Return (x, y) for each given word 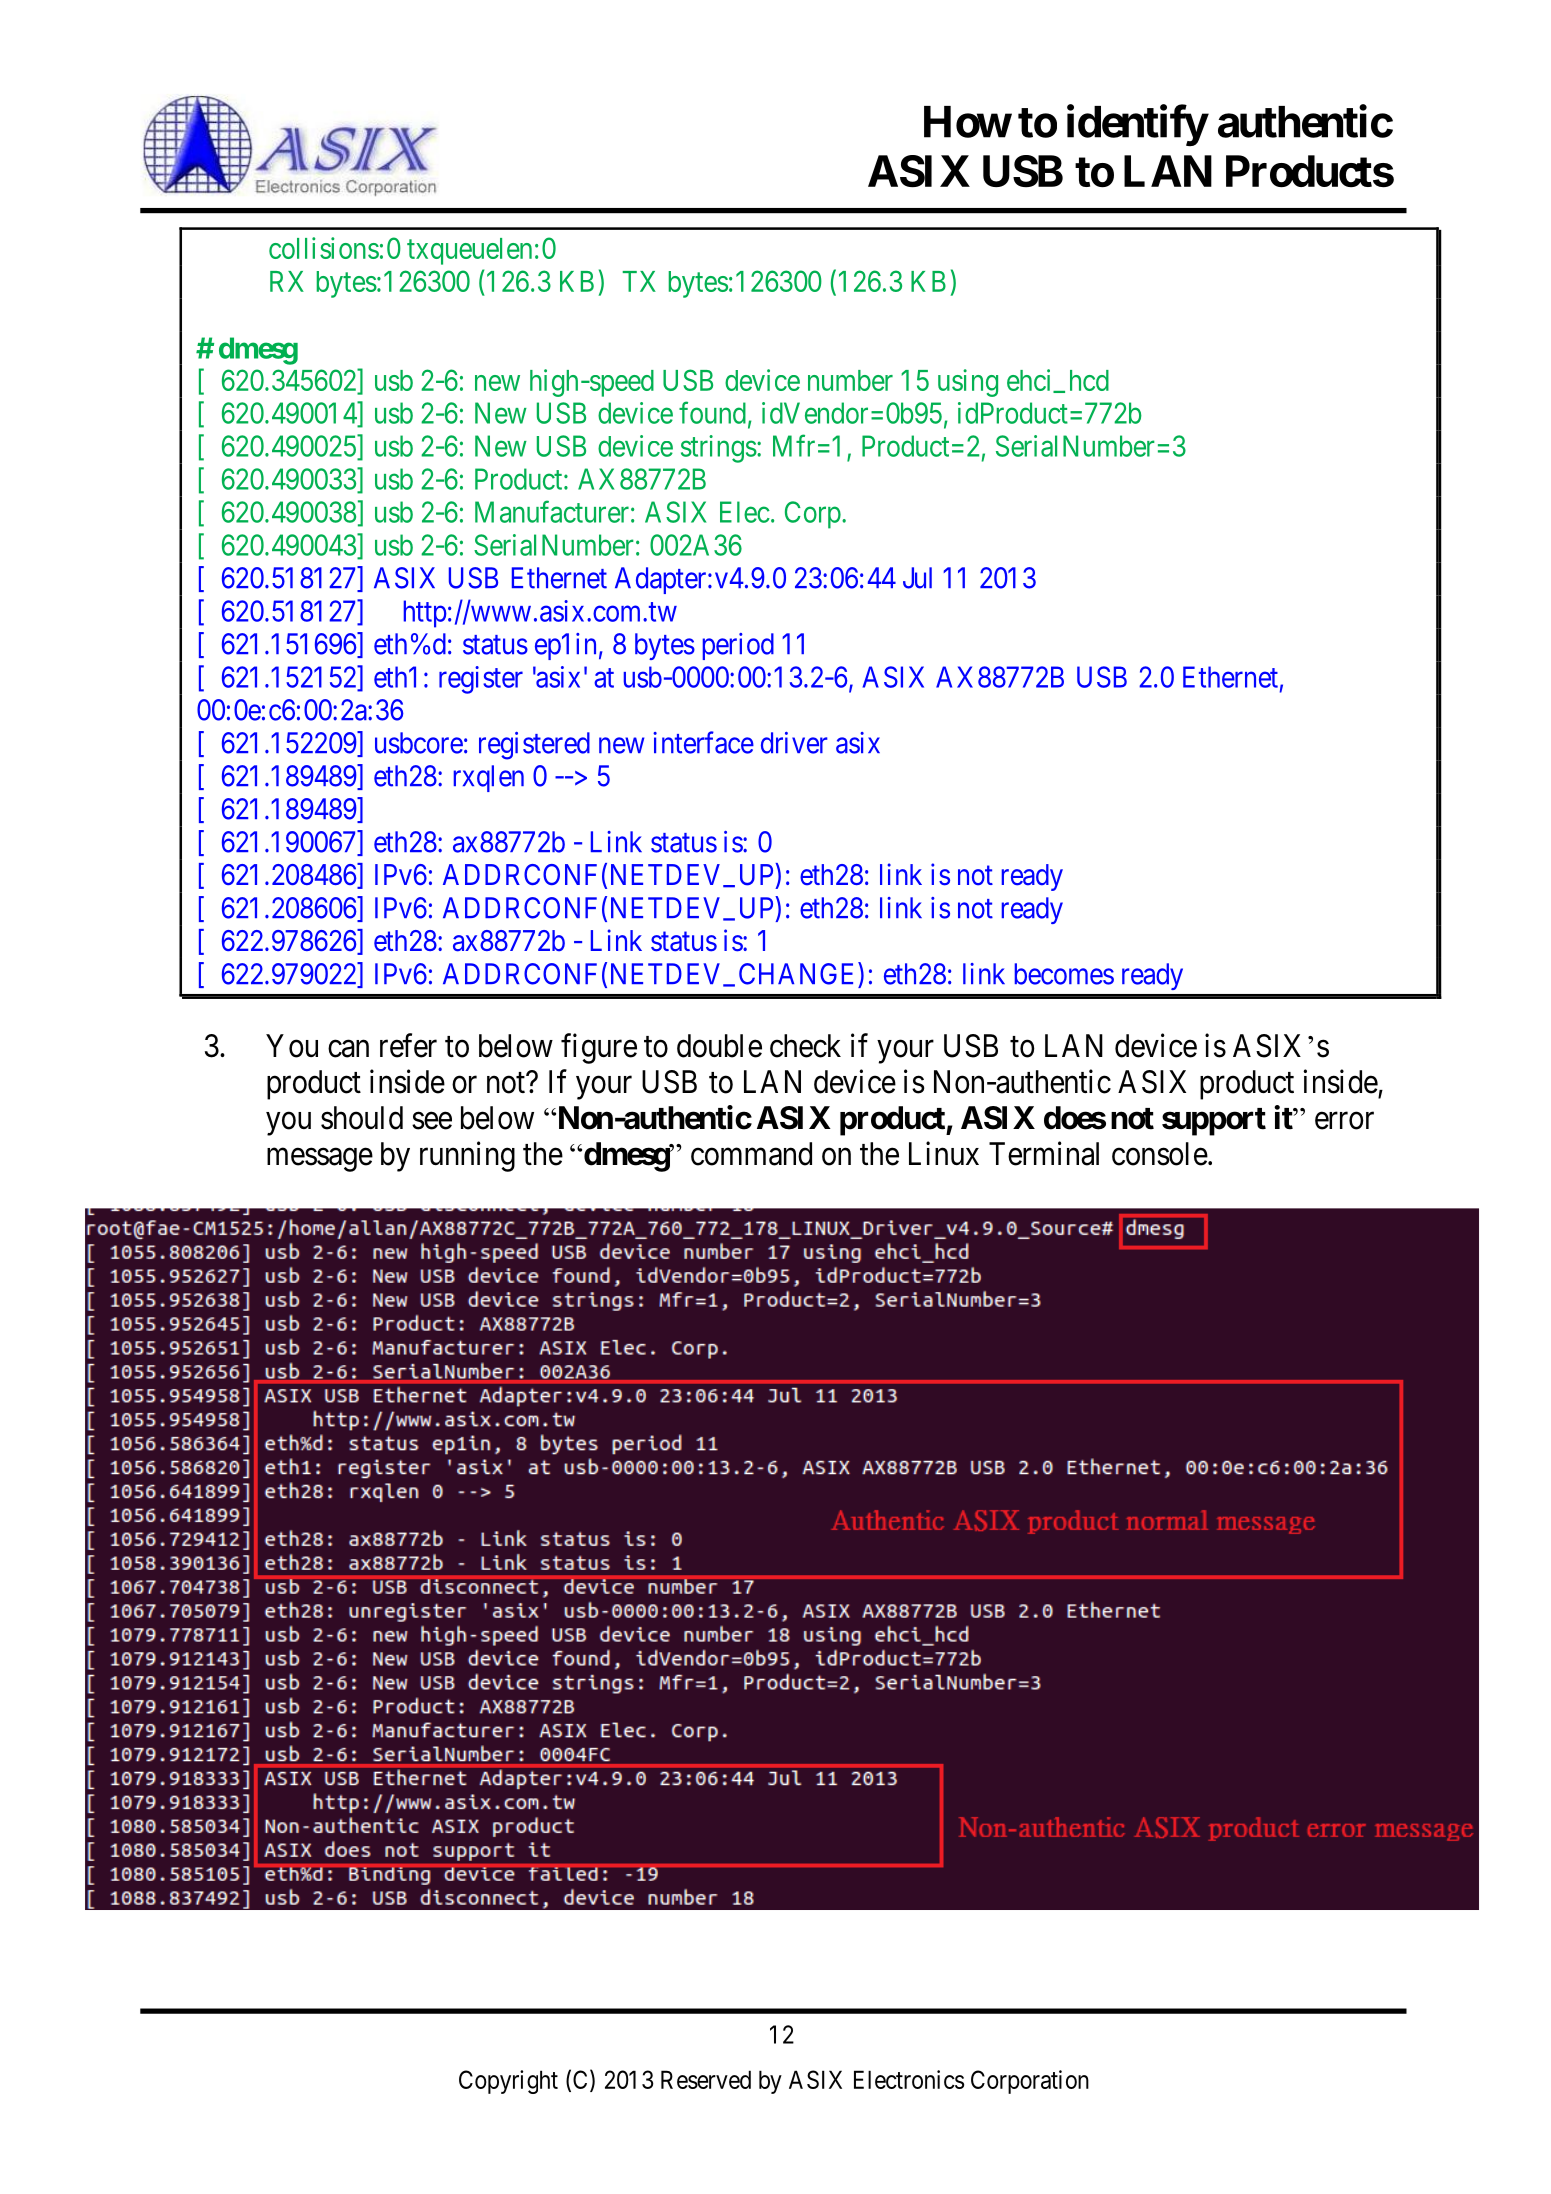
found (712, 412)
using (968, 383)
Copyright (508, 2082)
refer (408, 1045)
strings (719, 449)
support (1214, 1122)
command (751, 1154)
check (805, 1046)
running (467, 1156)
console (1160, 1154)
